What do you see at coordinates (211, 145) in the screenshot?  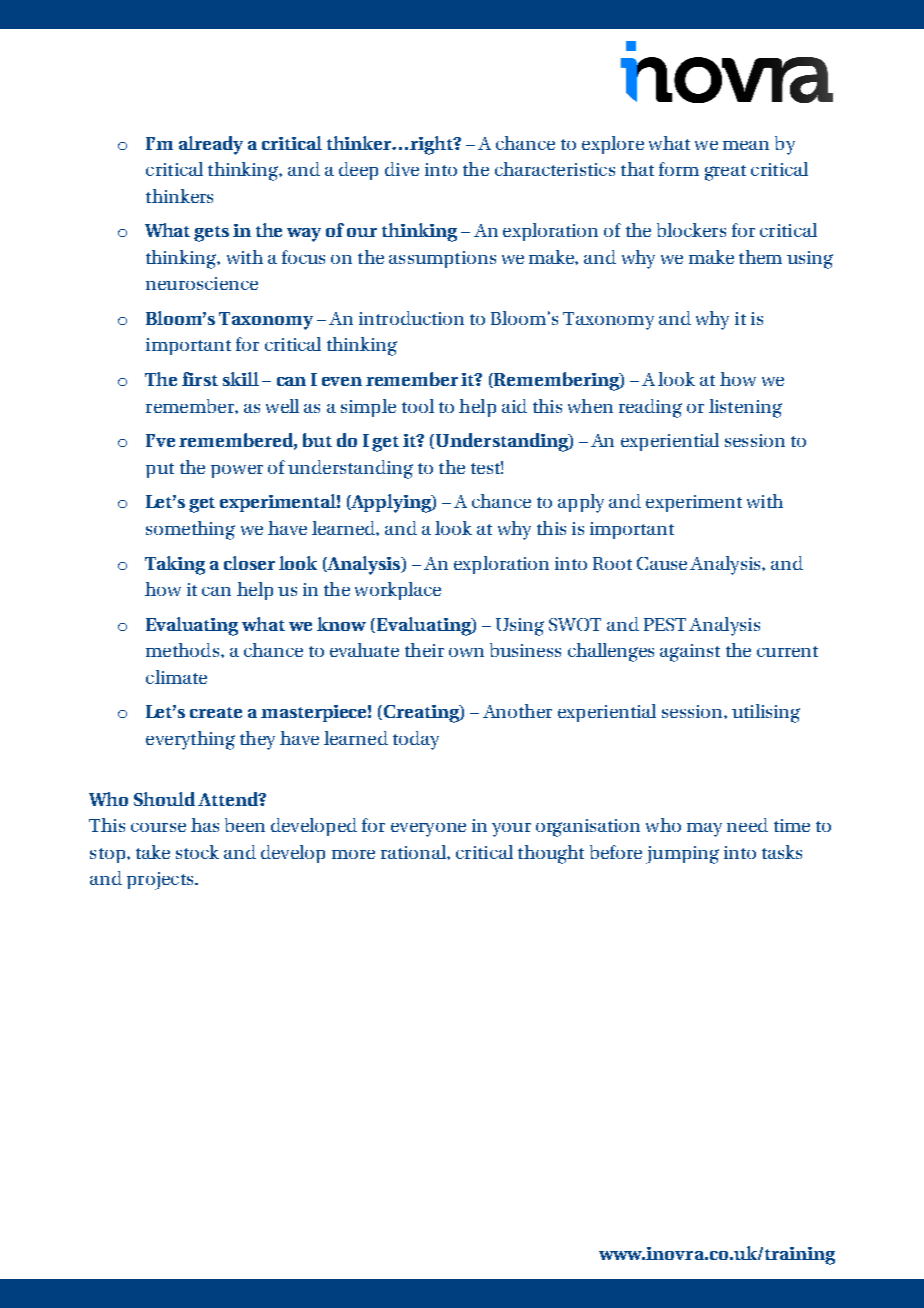 I see `already` at bounding box center [211, 145].
